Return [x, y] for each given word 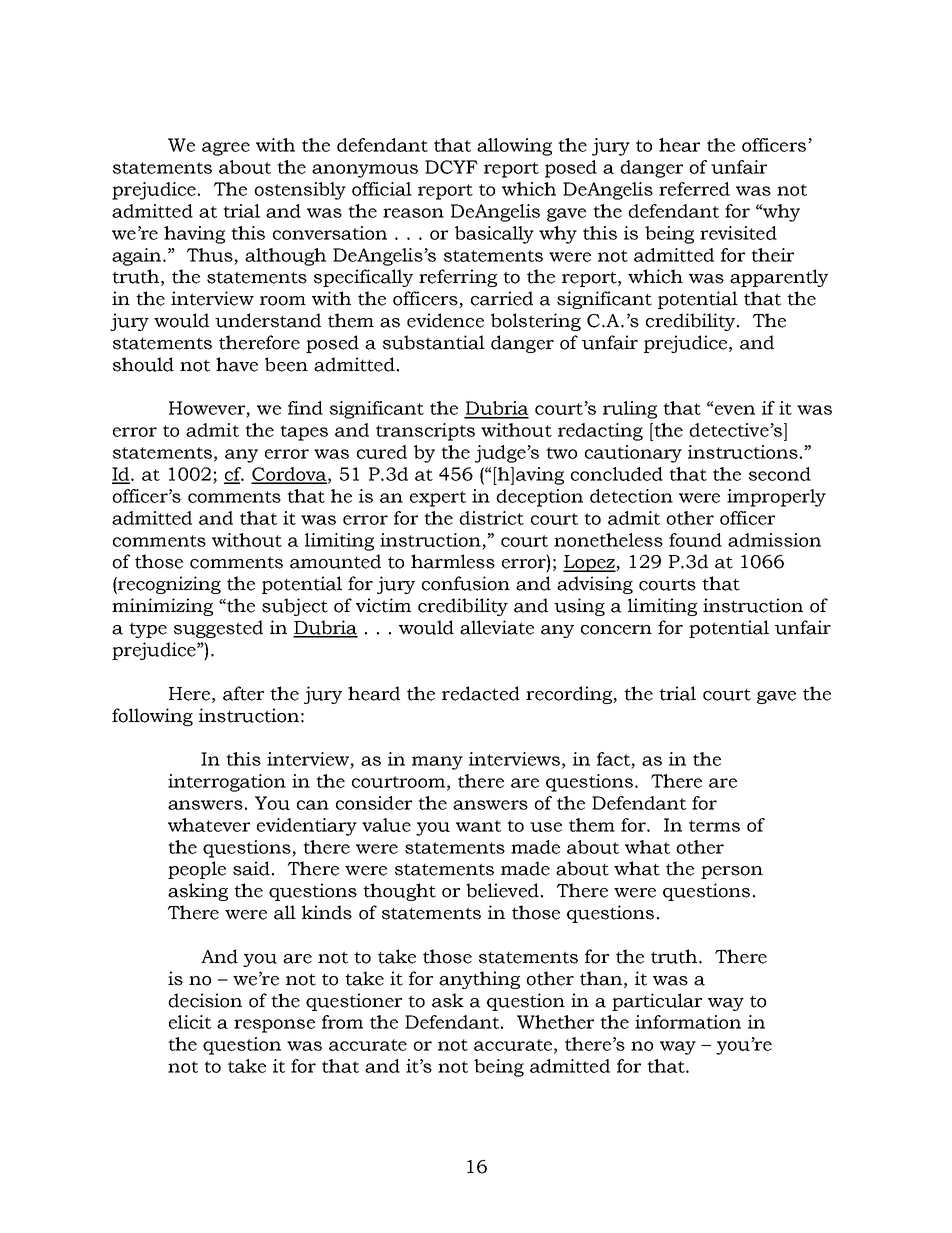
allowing [514, 147]
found [695, 540]
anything [479, 980]
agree [226, 149]
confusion [466, 583]
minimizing [162, 607]
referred [694, 189]
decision [205, 1000]
